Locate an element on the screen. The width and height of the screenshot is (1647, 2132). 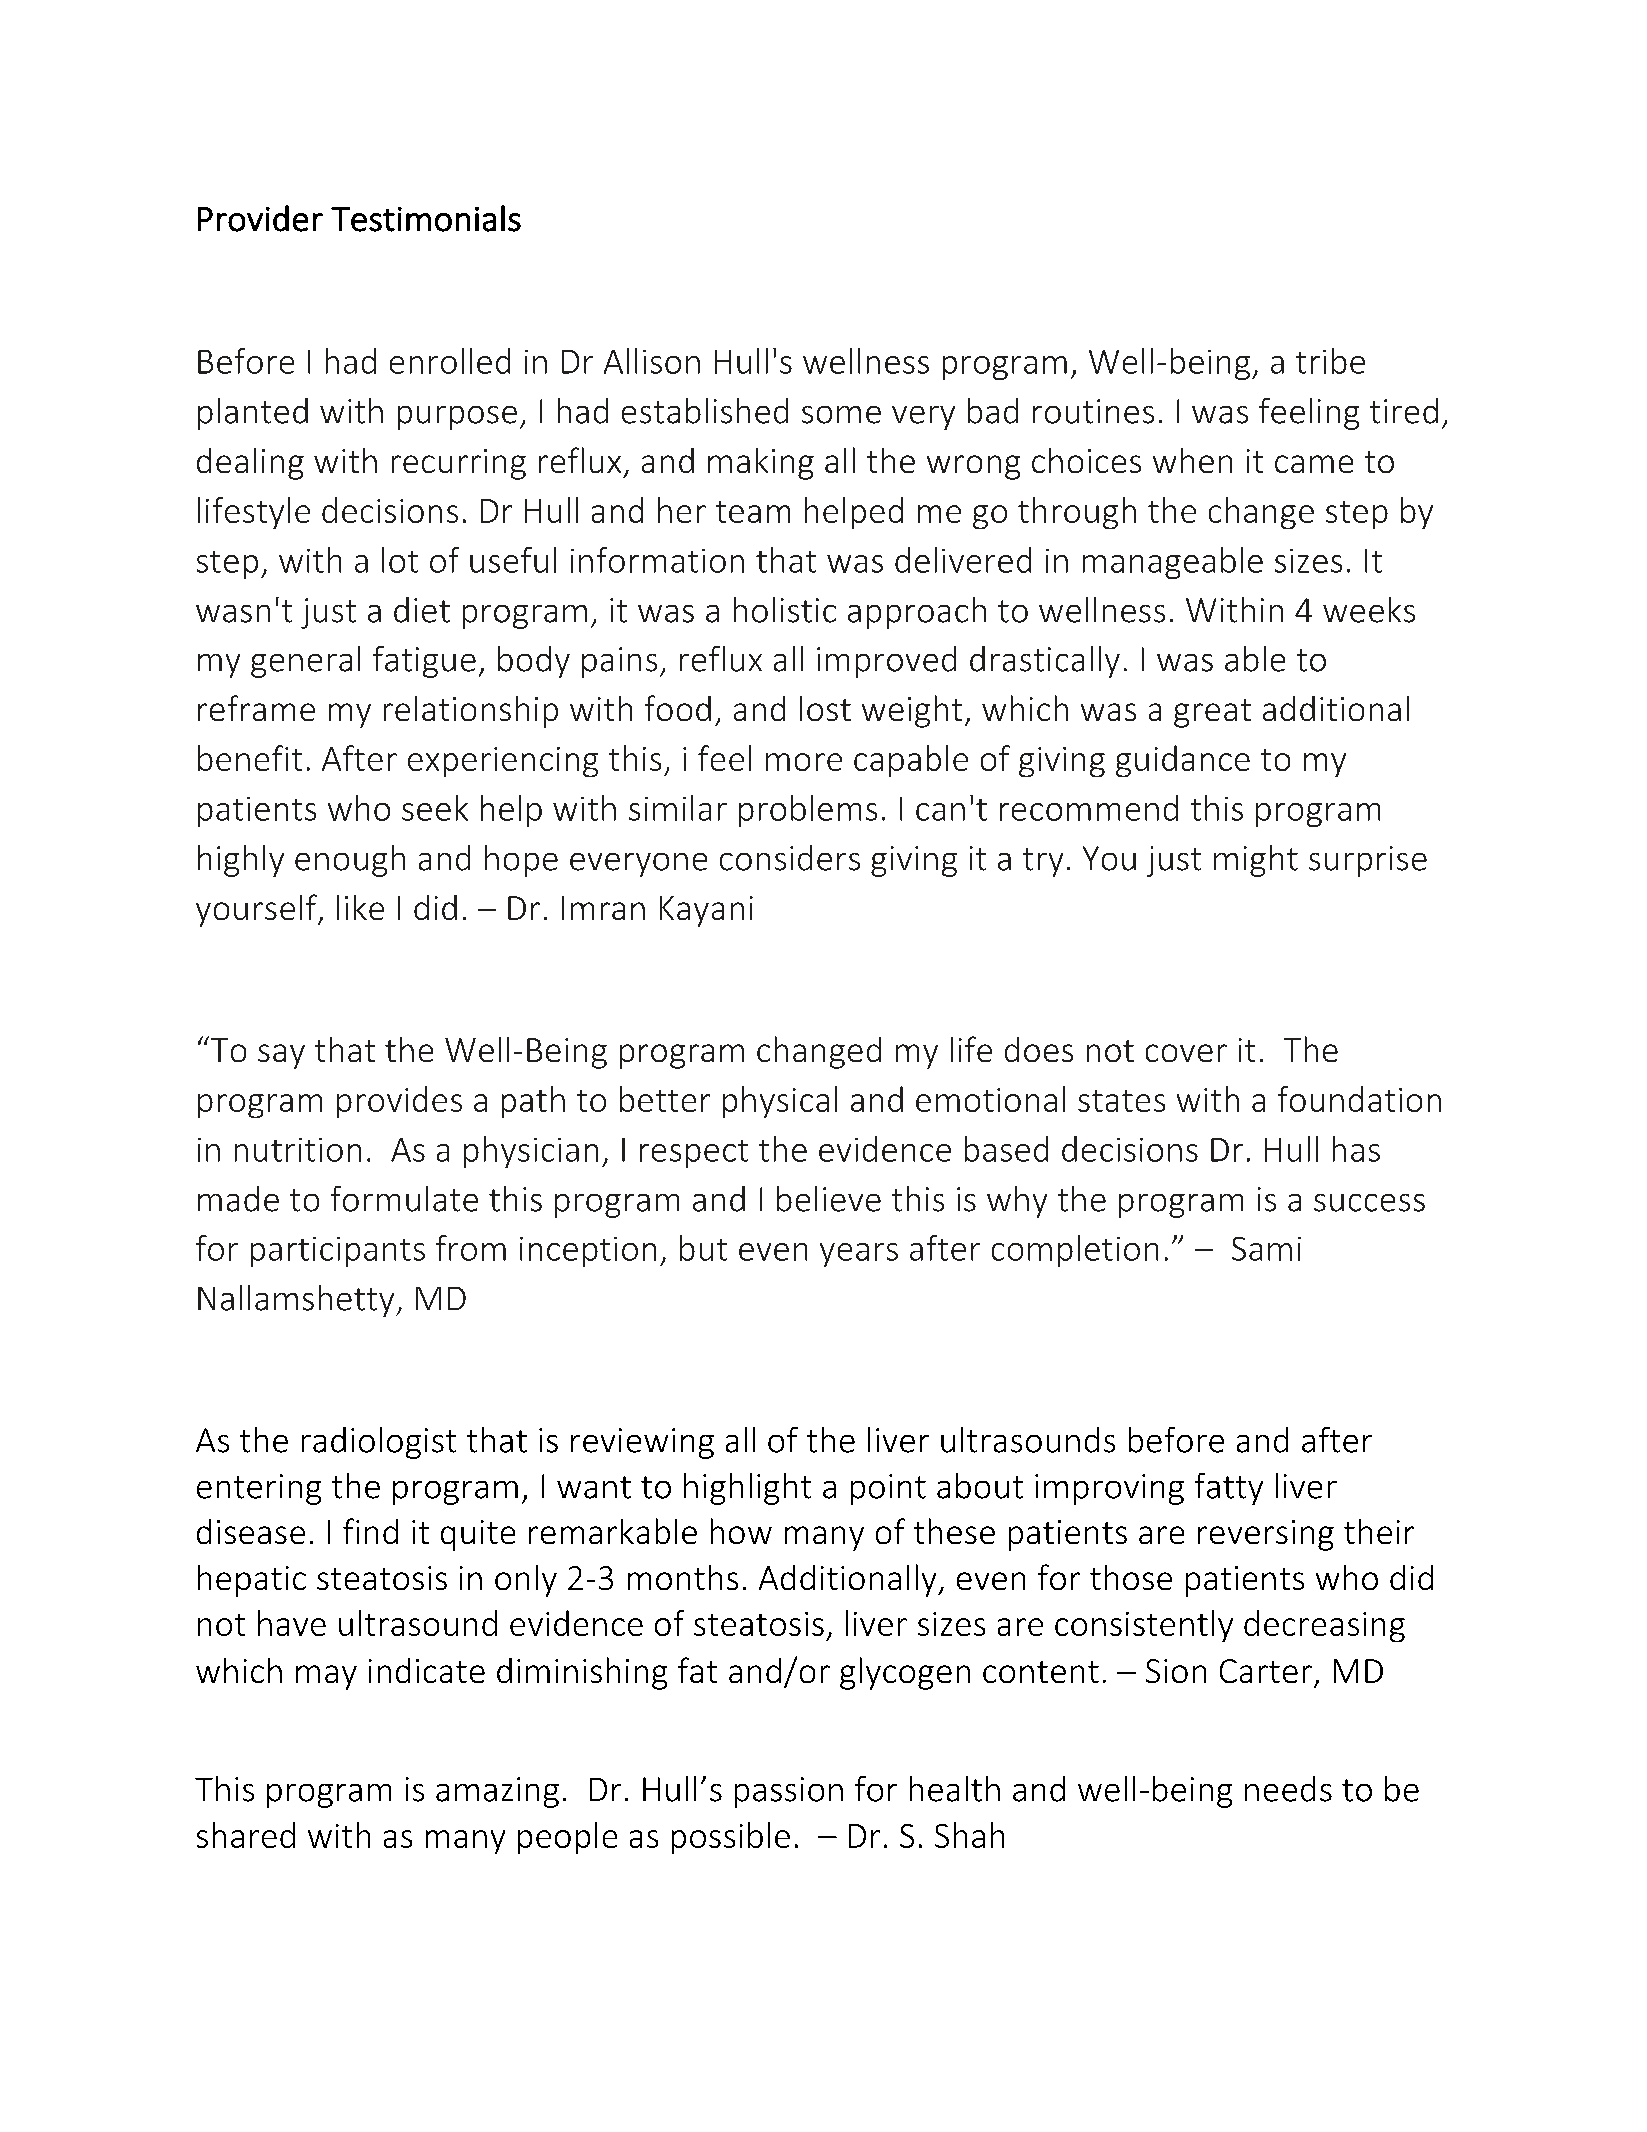
Testimonials is located at coordinates (426, 218).
